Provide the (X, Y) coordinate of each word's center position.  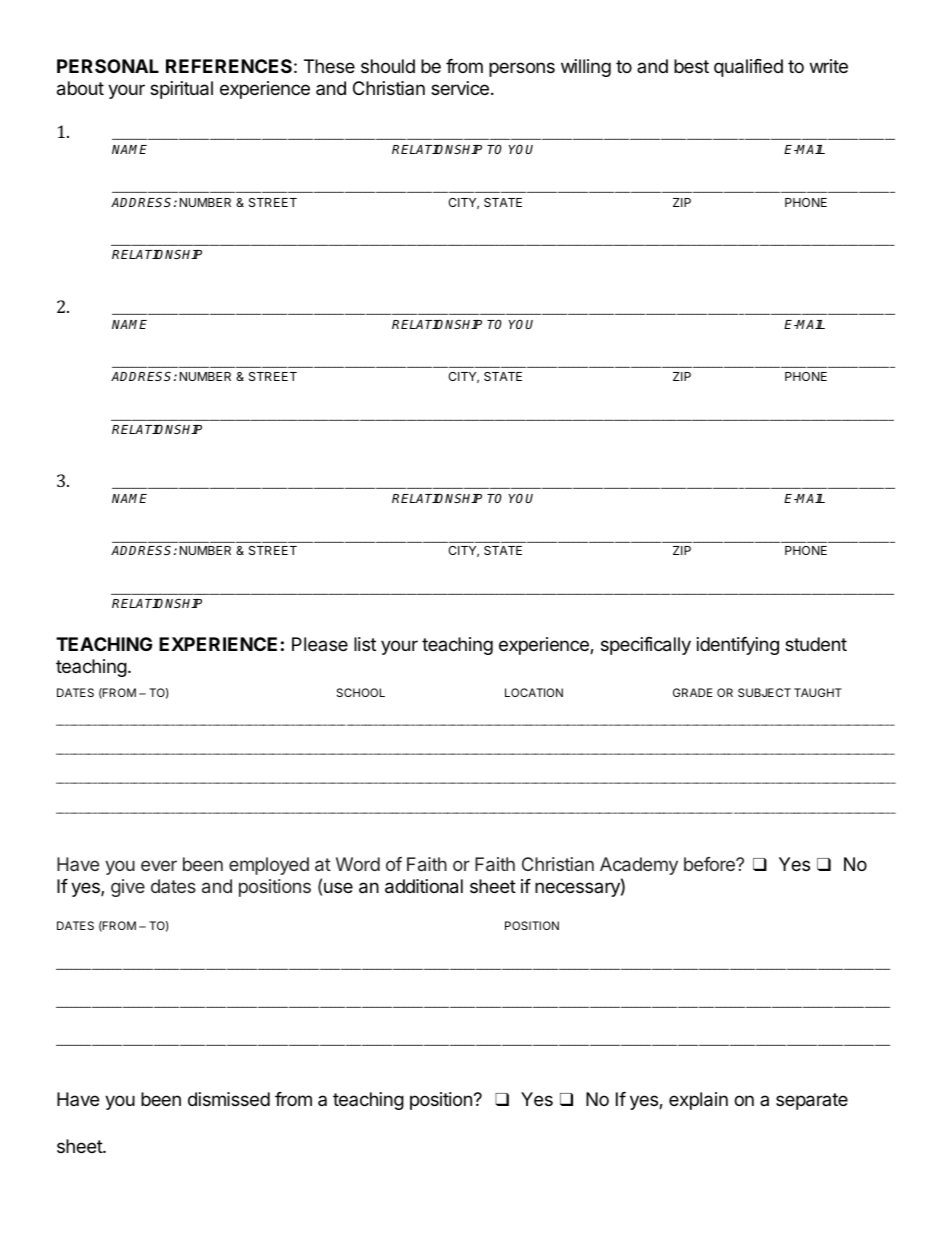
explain (698, 1101)
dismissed (229, 1099)
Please (320, 644)
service (460, 88)
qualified (748, 68)
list (365, 644)
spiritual (181, 90)
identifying (738, 646)
